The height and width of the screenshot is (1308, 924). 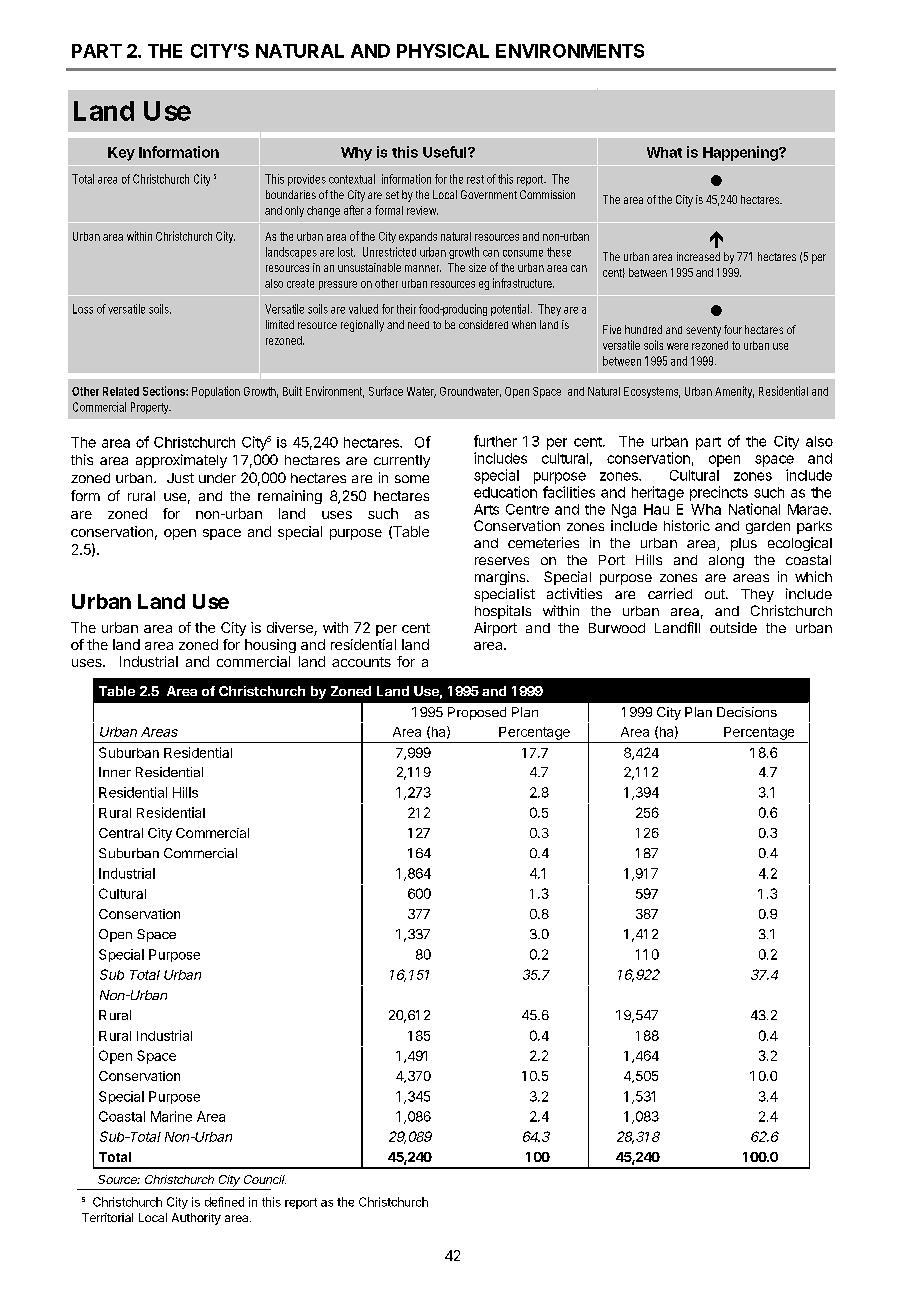 I want to click on four, so click(x=733, y=329).
